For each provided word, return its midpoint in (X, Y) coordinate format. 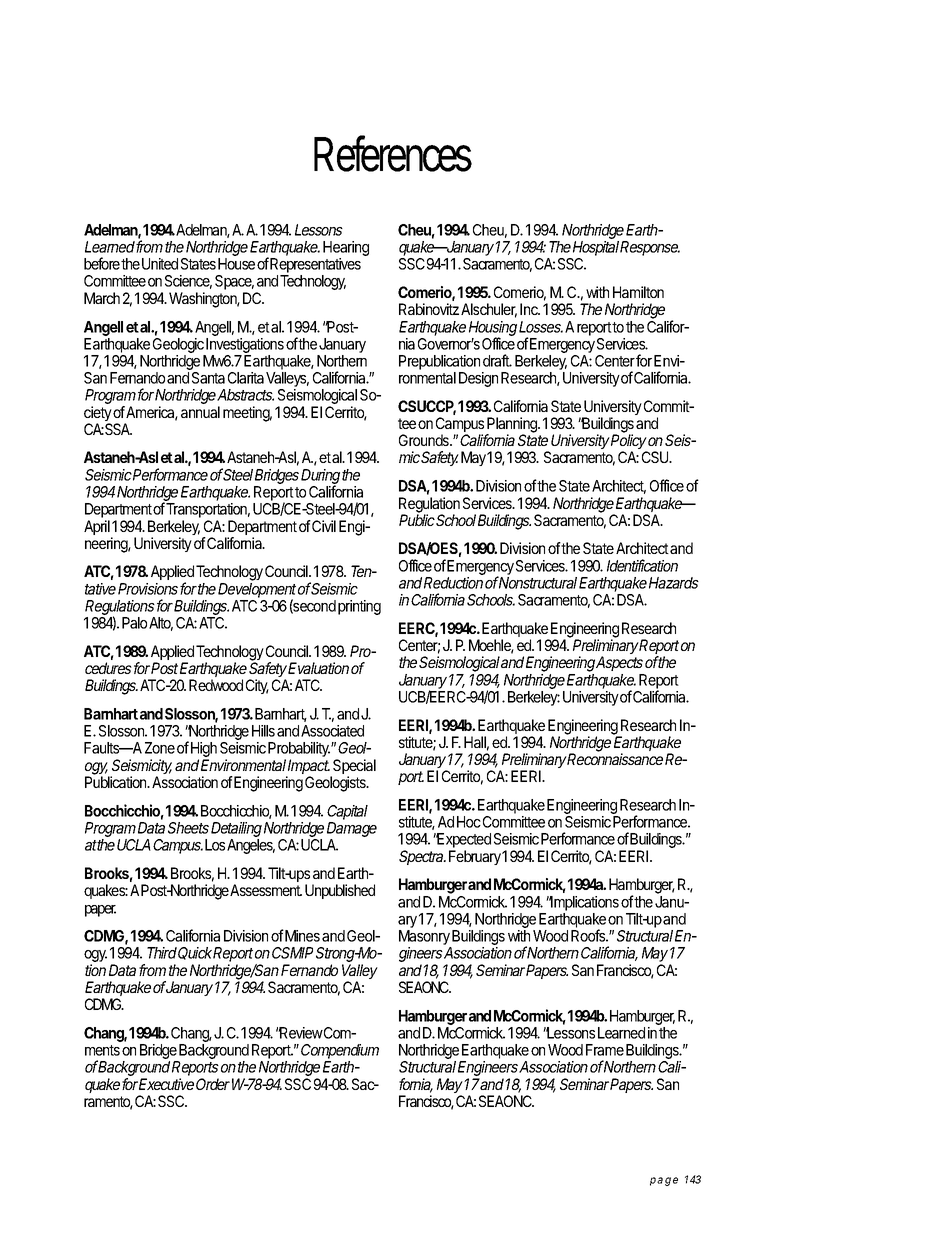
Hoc (469, 822)
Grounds (425, 440)
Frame (605, 1050)
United (160, 264)
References (393, 153)
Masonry (425, 939)
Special (353, 768)
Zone (160, 748)
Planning (512, 426)
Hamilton (638, 292)
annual (200, 412)
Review (301, 1033)
